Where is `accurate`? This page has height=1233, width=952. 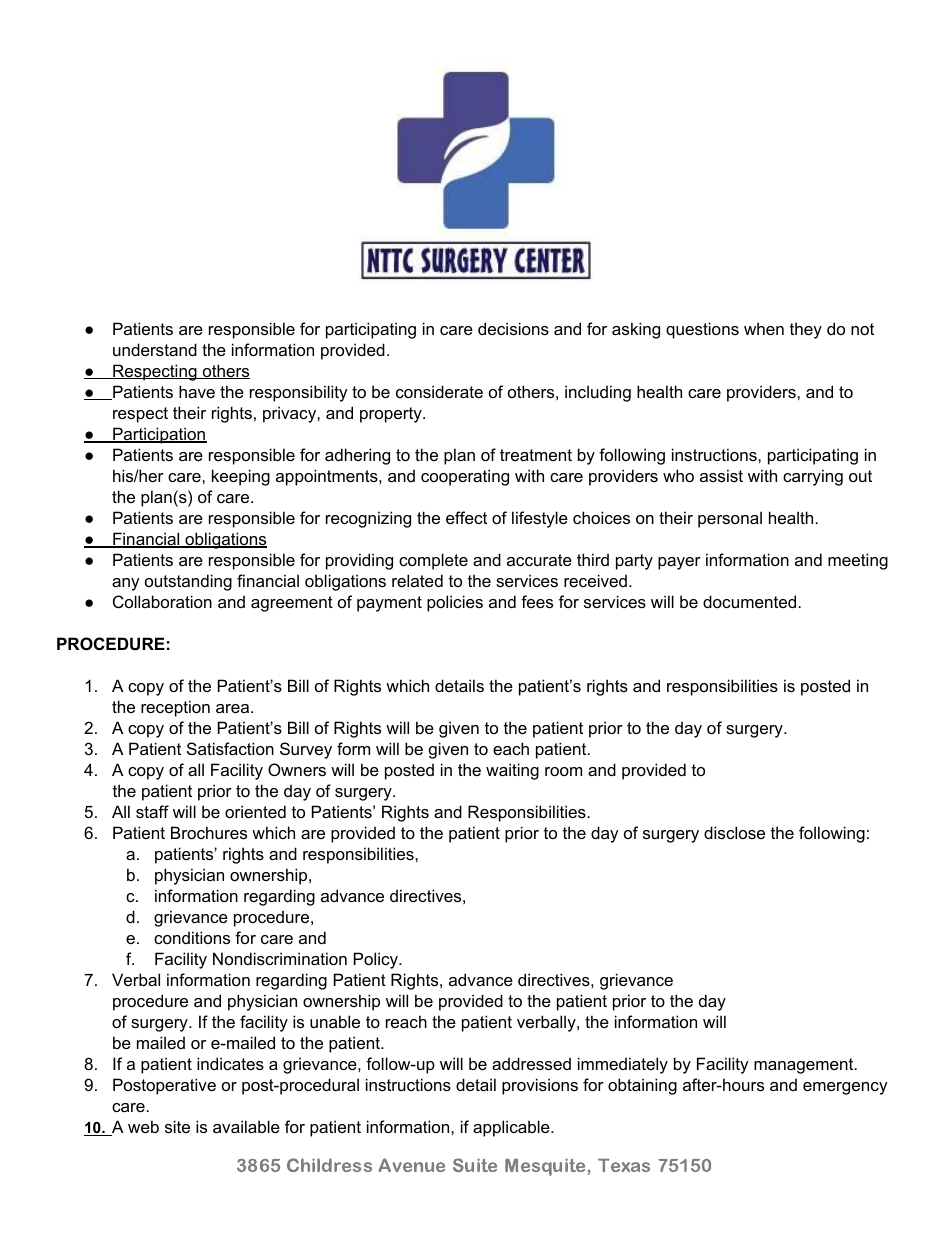
accurate is located at coordinates (539, 560).
